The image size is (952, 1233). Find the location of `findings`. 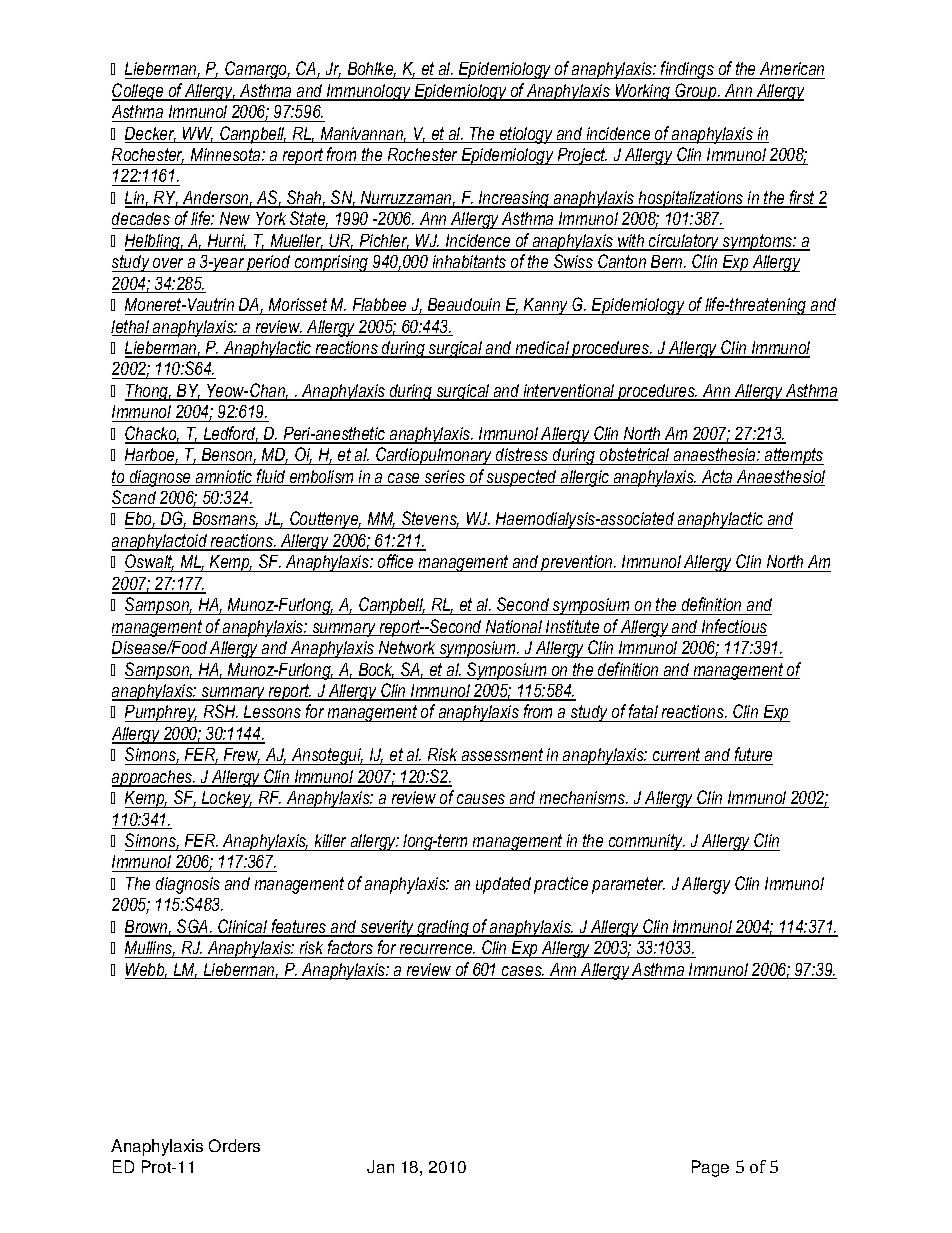

findings is located at coordinates (687, 70).
